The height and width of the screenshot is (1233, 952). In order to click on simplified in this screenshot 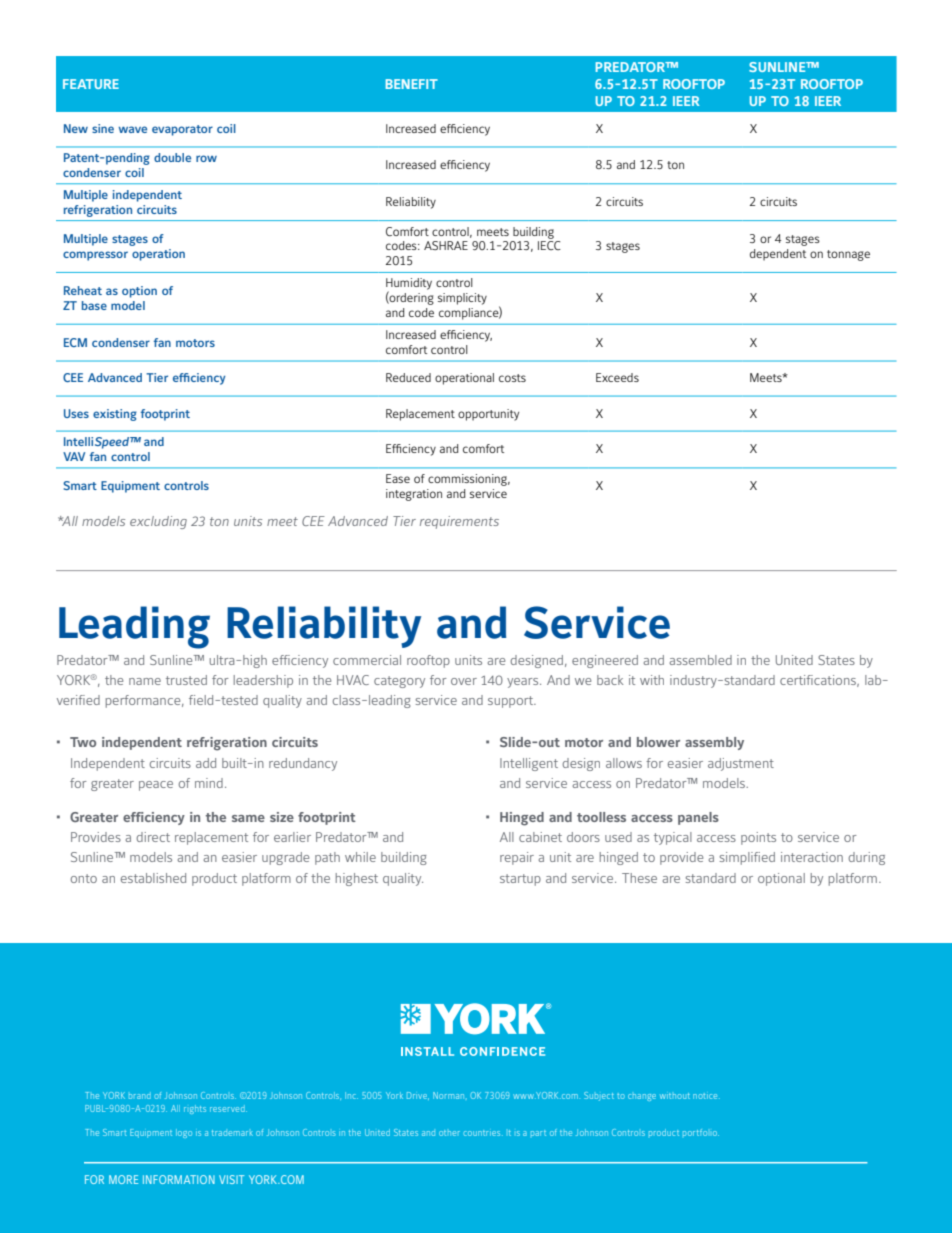, I will do `click(747, 858)`.
